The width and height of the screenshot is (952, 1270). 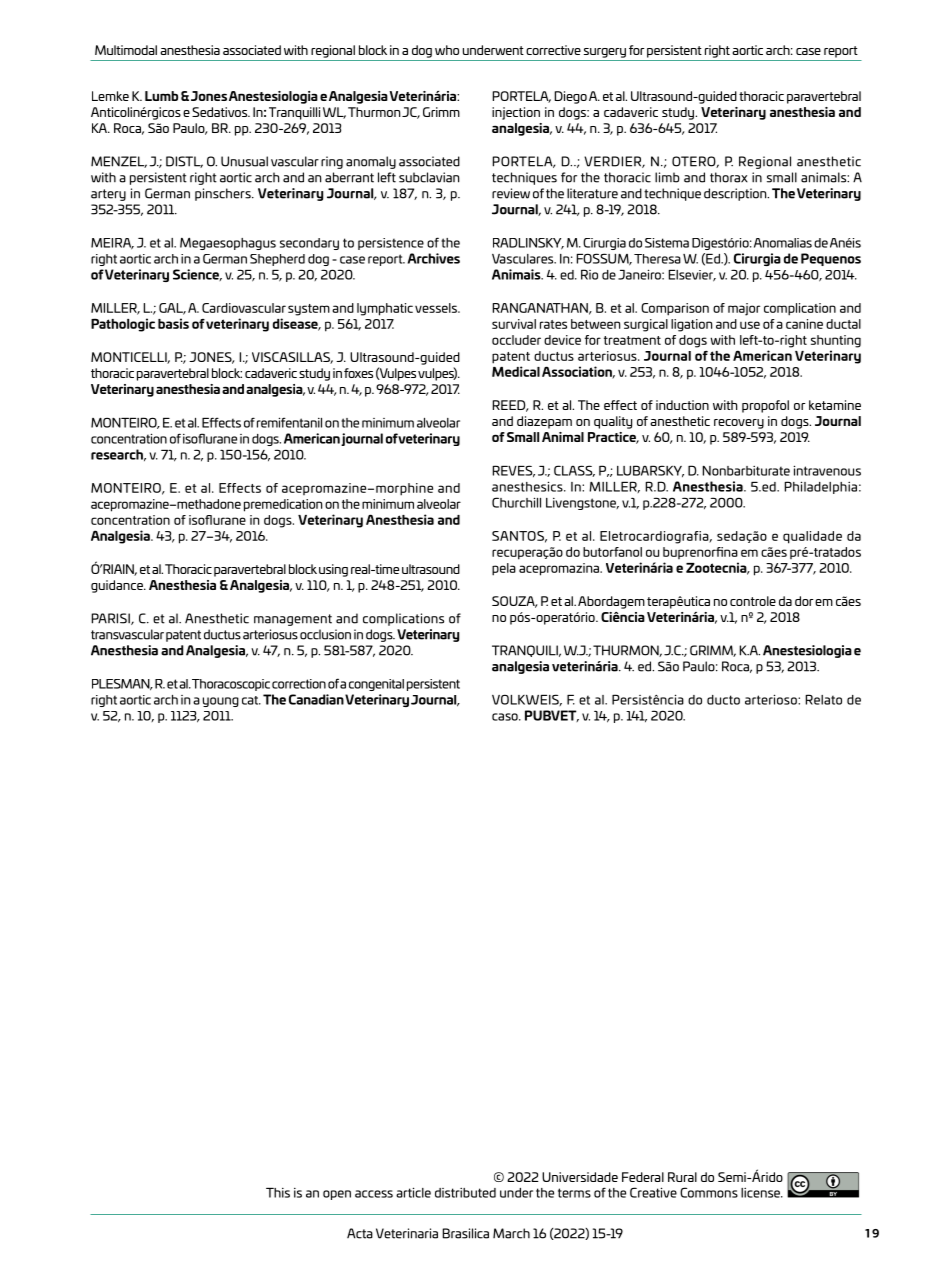 What do you see at coordinates (504, 569) in the screenshot?
I see `pela` at bounding box center [504, 569].
